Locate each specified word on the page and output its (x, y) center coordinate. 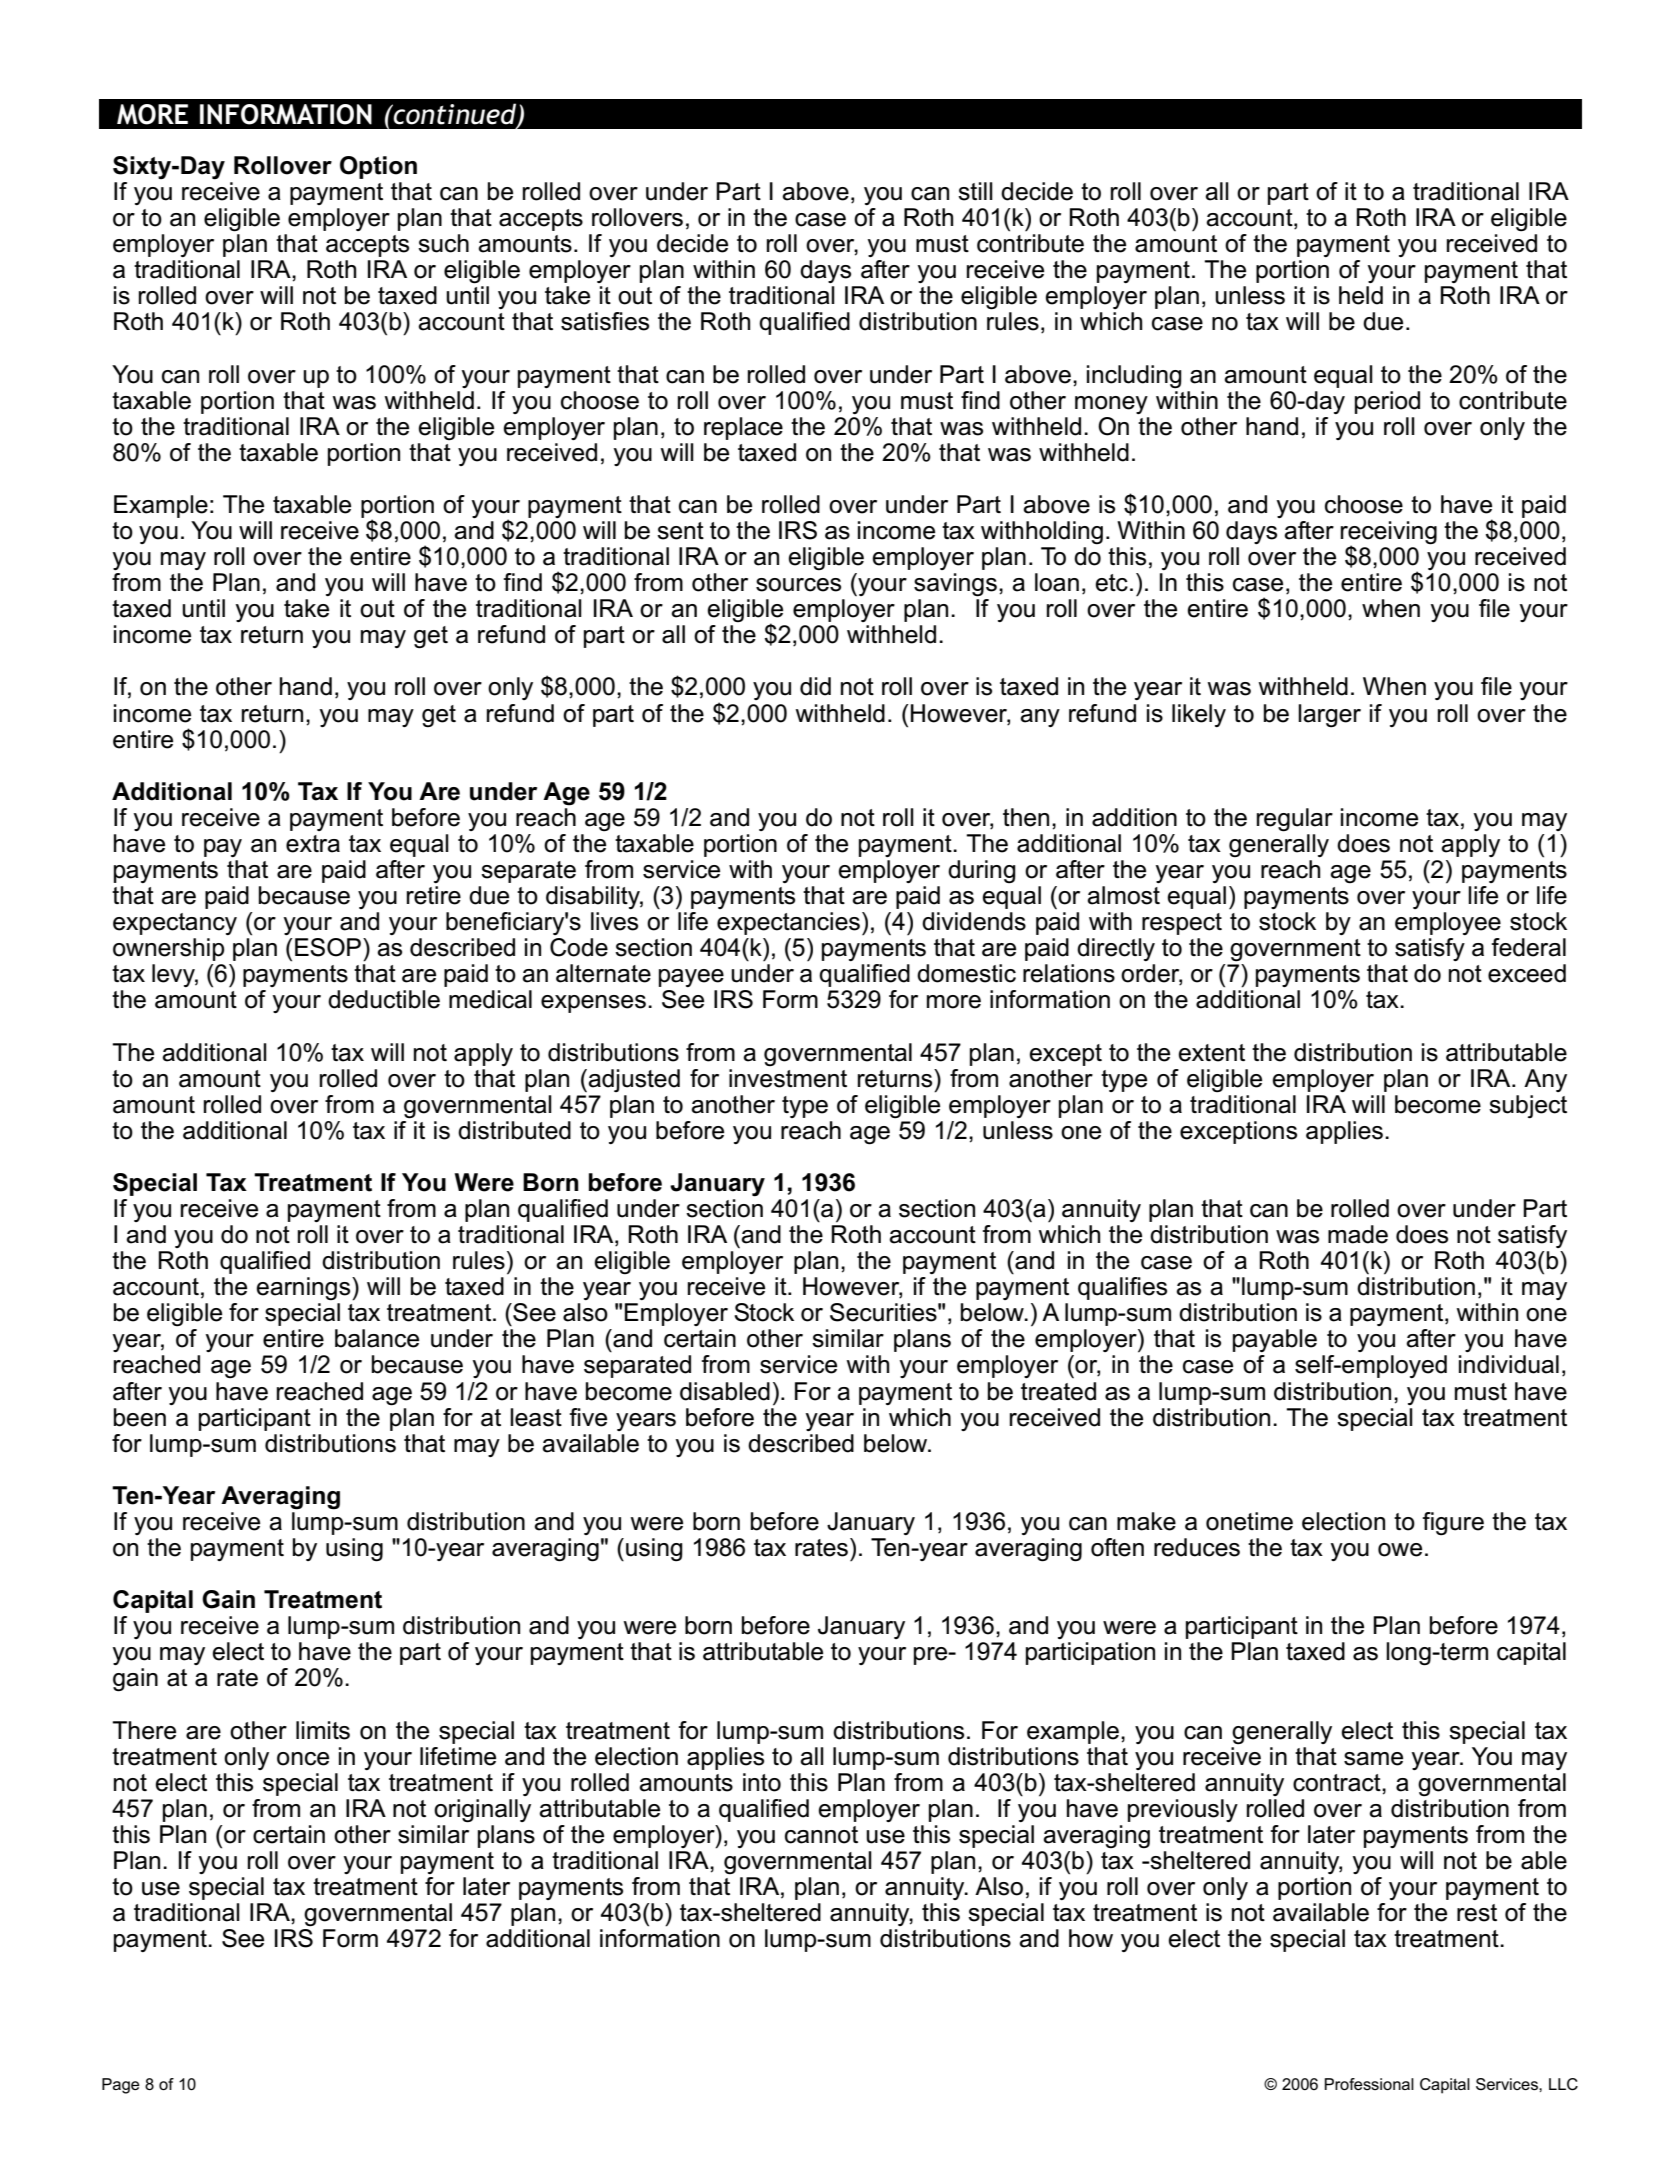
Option (378, 167)
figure (1453, 1524)
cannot (821, 1835)
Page (121, 2086)
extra (313, 844)
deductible (384, 999)
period (1387, 402)
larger (1329, 716)
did (815, 686)
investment (788, 1077)
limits (323, 1730)
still (975, 191)
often (1117, 1547)
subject (1528, 1106)
